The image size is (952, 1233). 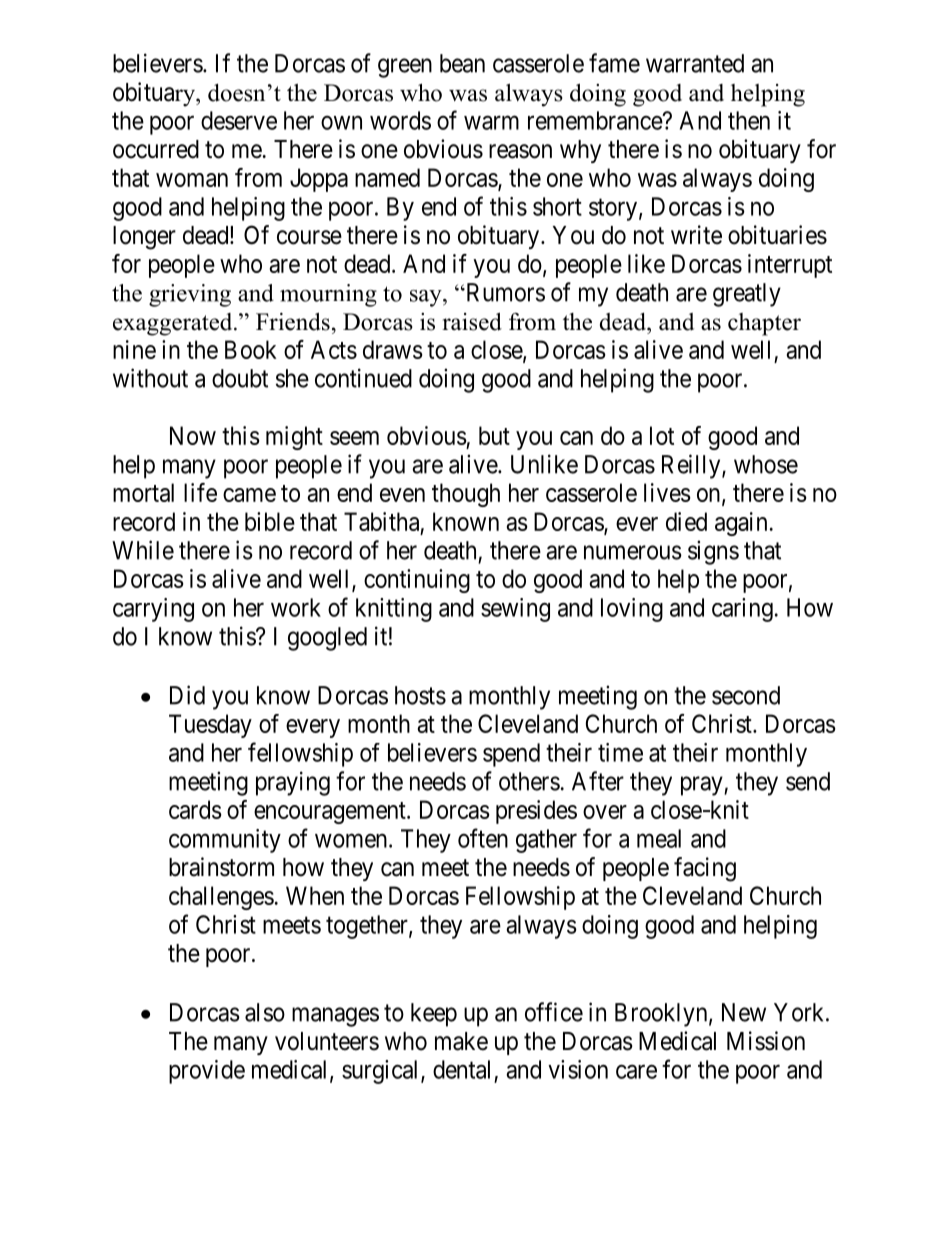 I want to click on Tuesday, so click(x=210, y=726).
